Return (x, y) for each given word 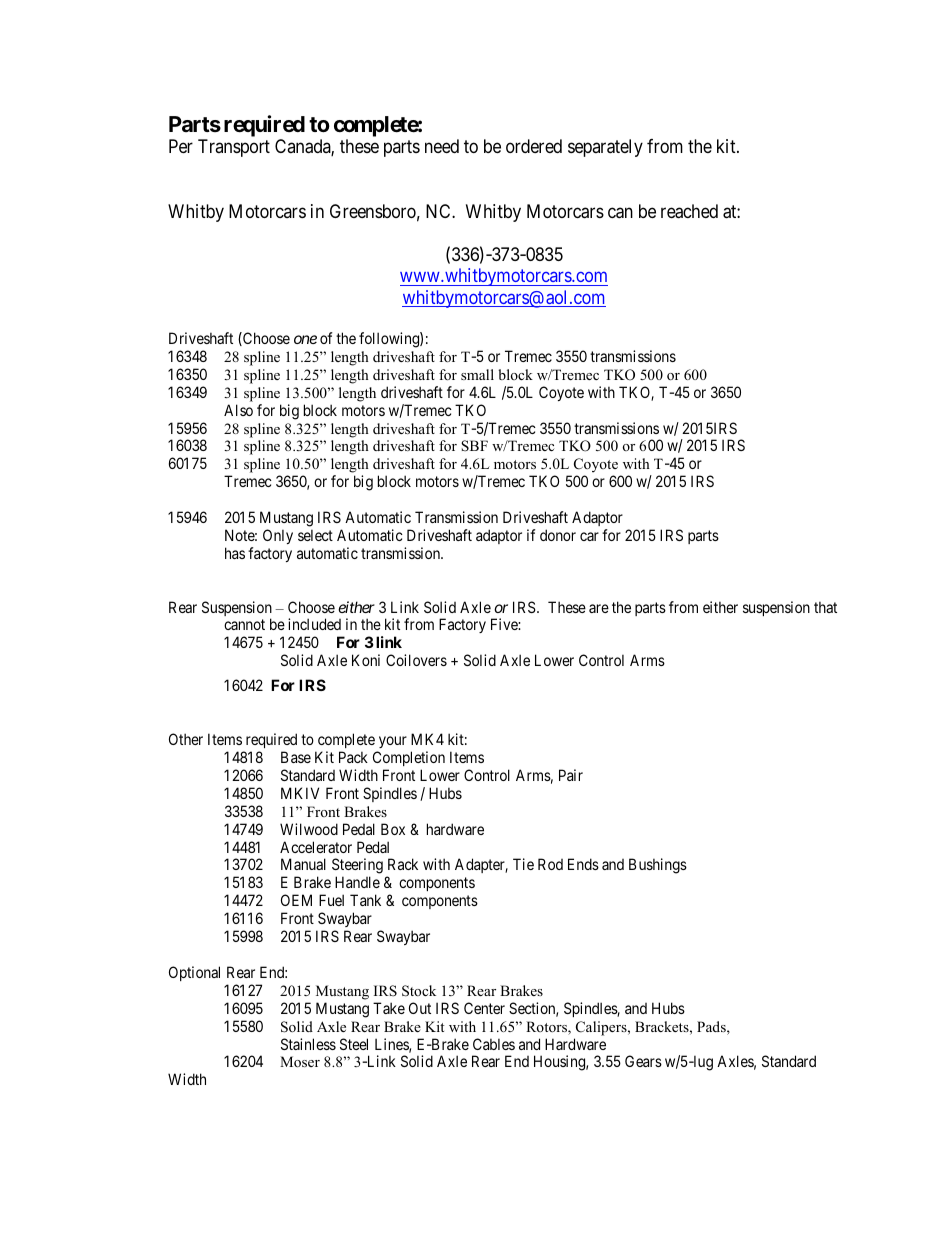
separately (605, 148)
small (477, 374)
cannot (244, 625)
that (825, 607)
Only (278, 536)
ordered (534, 146)
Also (238, 410)
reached (689, 211)
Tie (523, 864)
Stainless (308, 1044)
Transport (234, 148)
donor (558, 535)
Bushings (658, 866)
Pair (571, 775)
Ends (583, 864)
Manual (303, 864)
